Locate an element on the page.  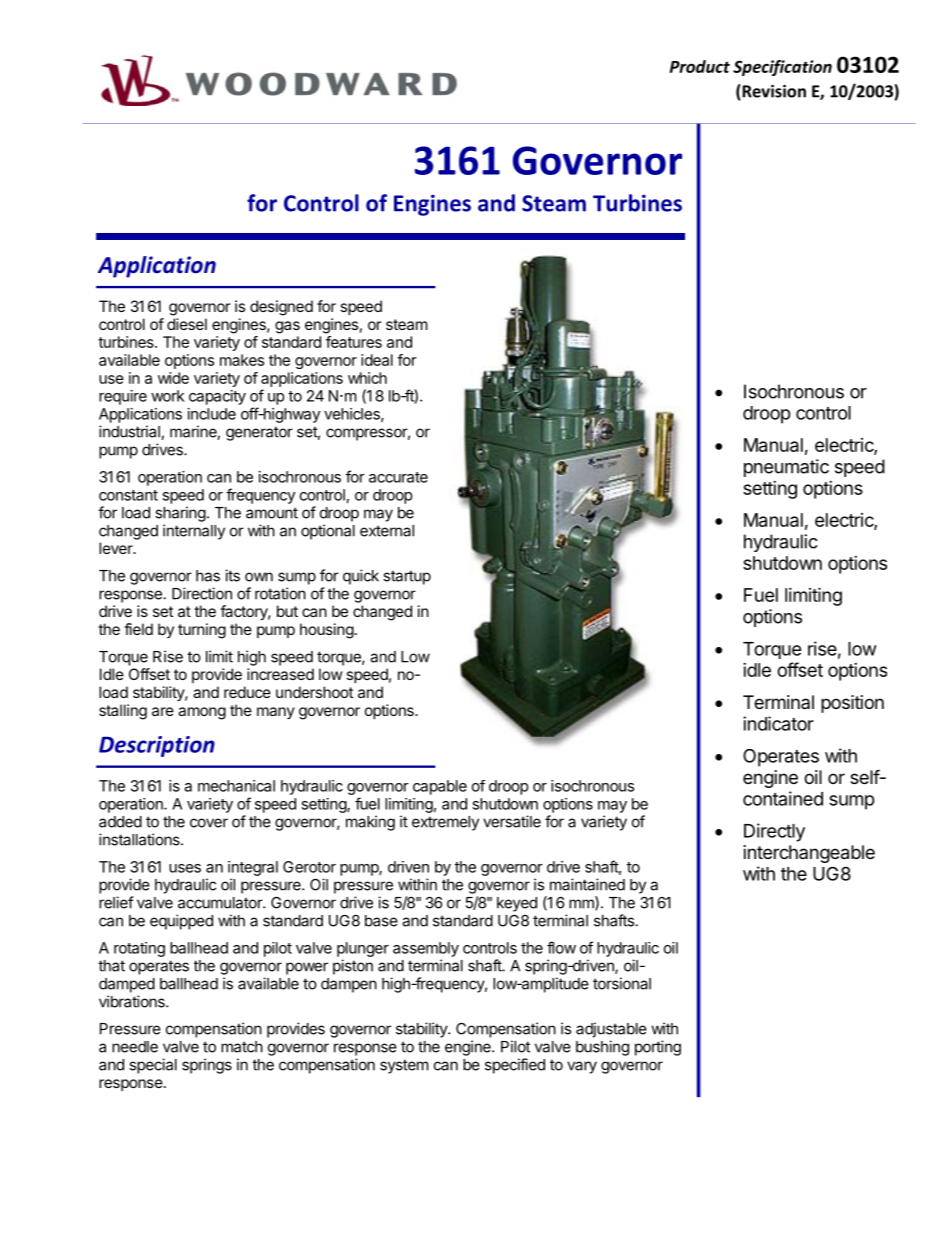
specified is located at coordinates (515, 1066).
